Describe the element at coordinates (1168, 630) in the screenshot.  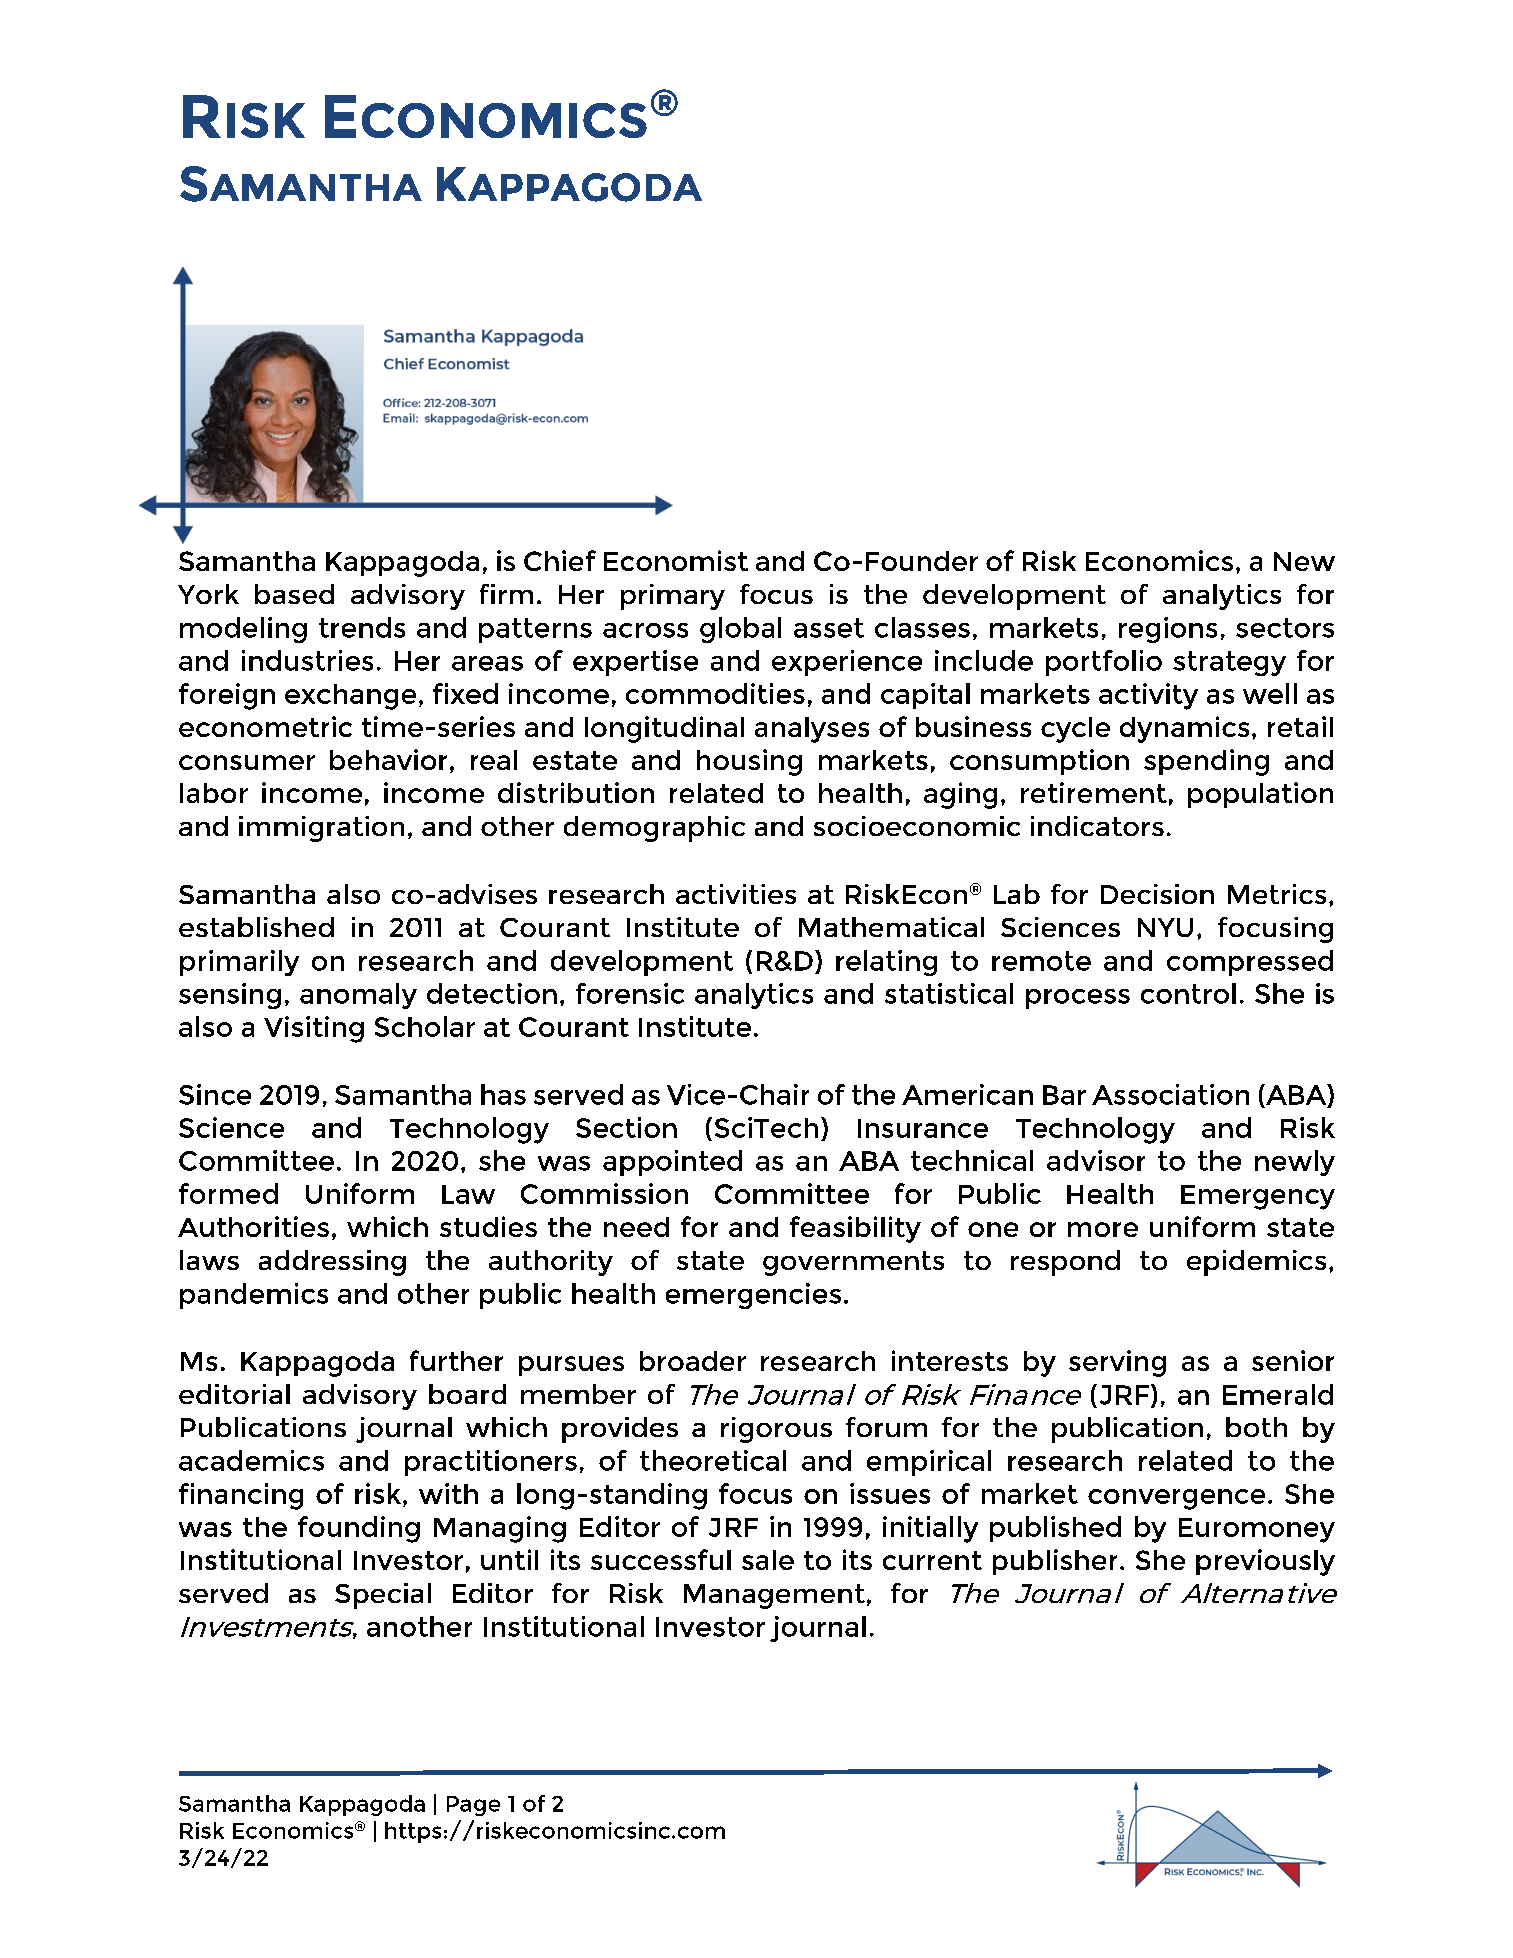
I see `regions` at that location.
